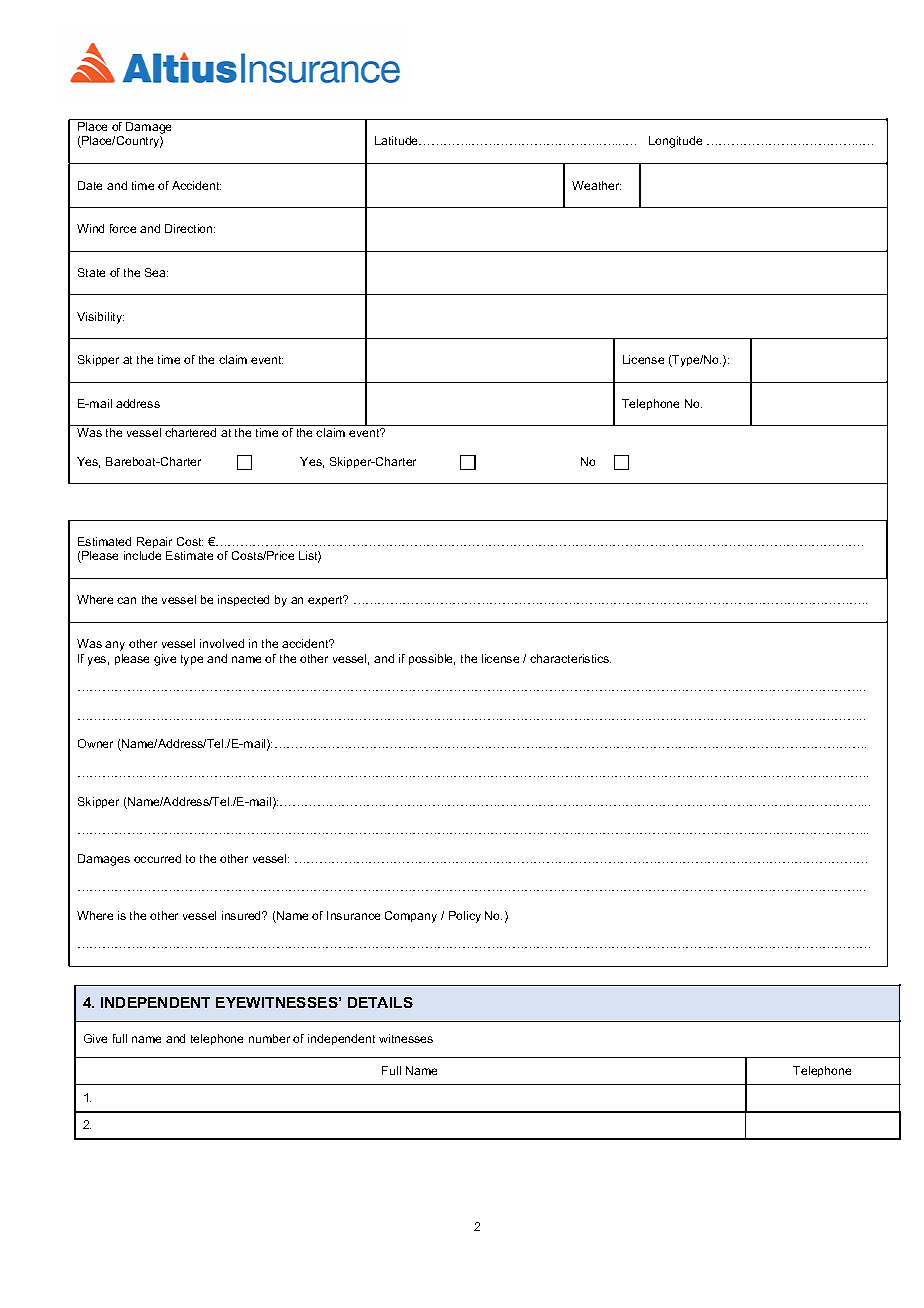 The height and width of the screenshot is (1308, 924). Describe the element at coordinates (353, 915) in the screenshot. I see `Insurance` at that location.
